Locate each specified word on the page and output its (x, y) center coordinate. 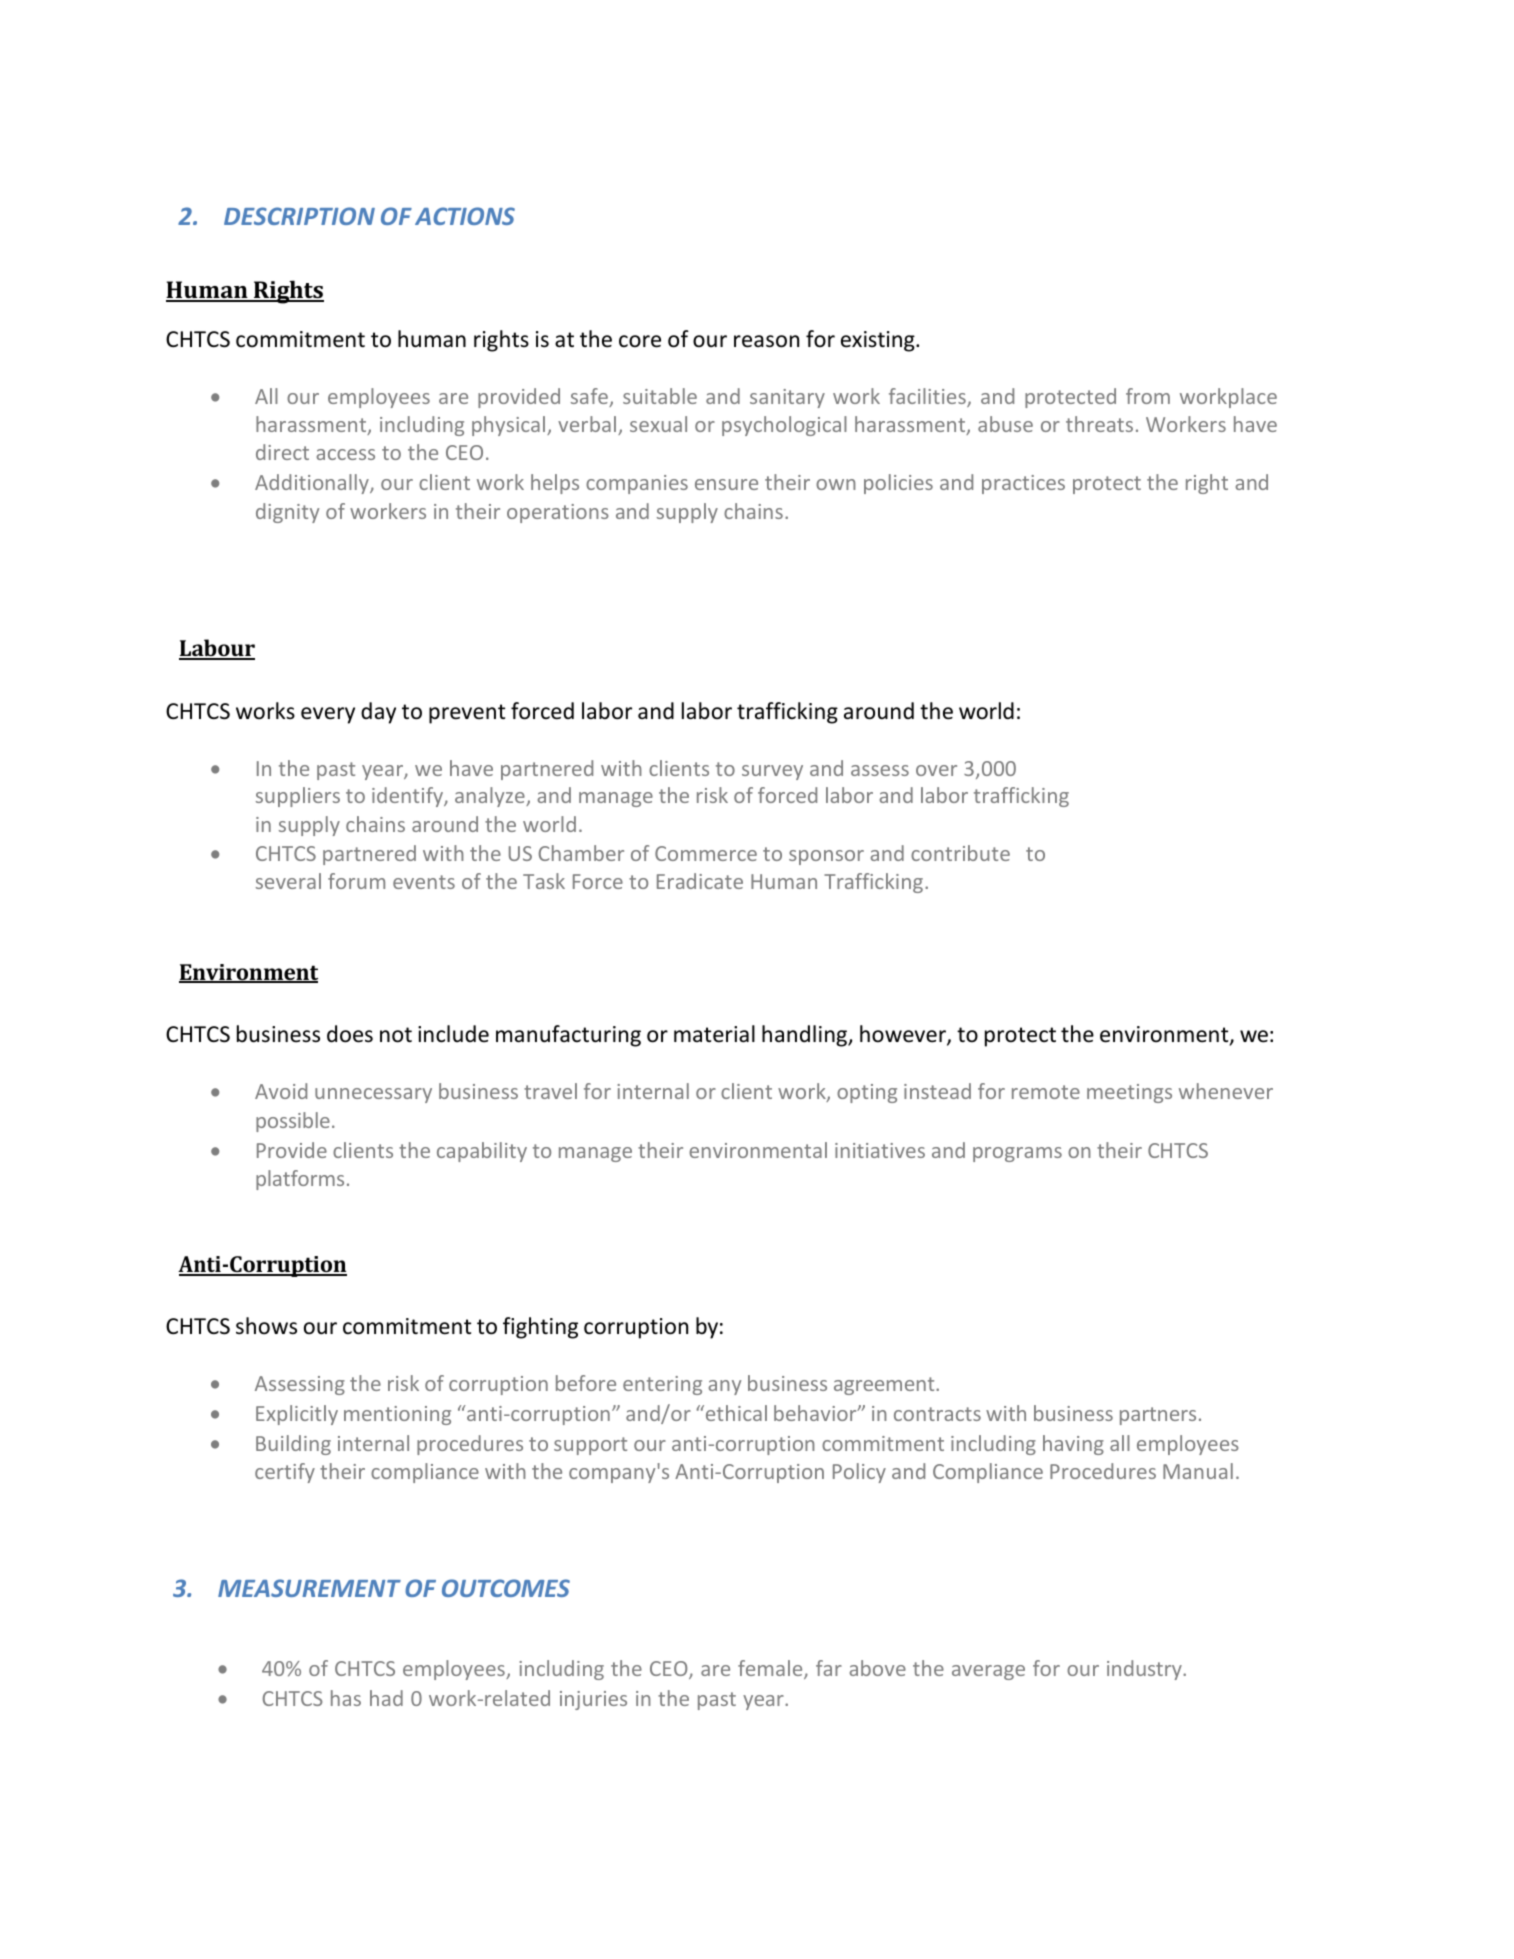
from (1148, 396)
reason (766, 341)
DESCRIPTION (299, 216)
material (714, 1034)
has (346, 1698)
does (350, 1034)
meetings (1129, 1093)
